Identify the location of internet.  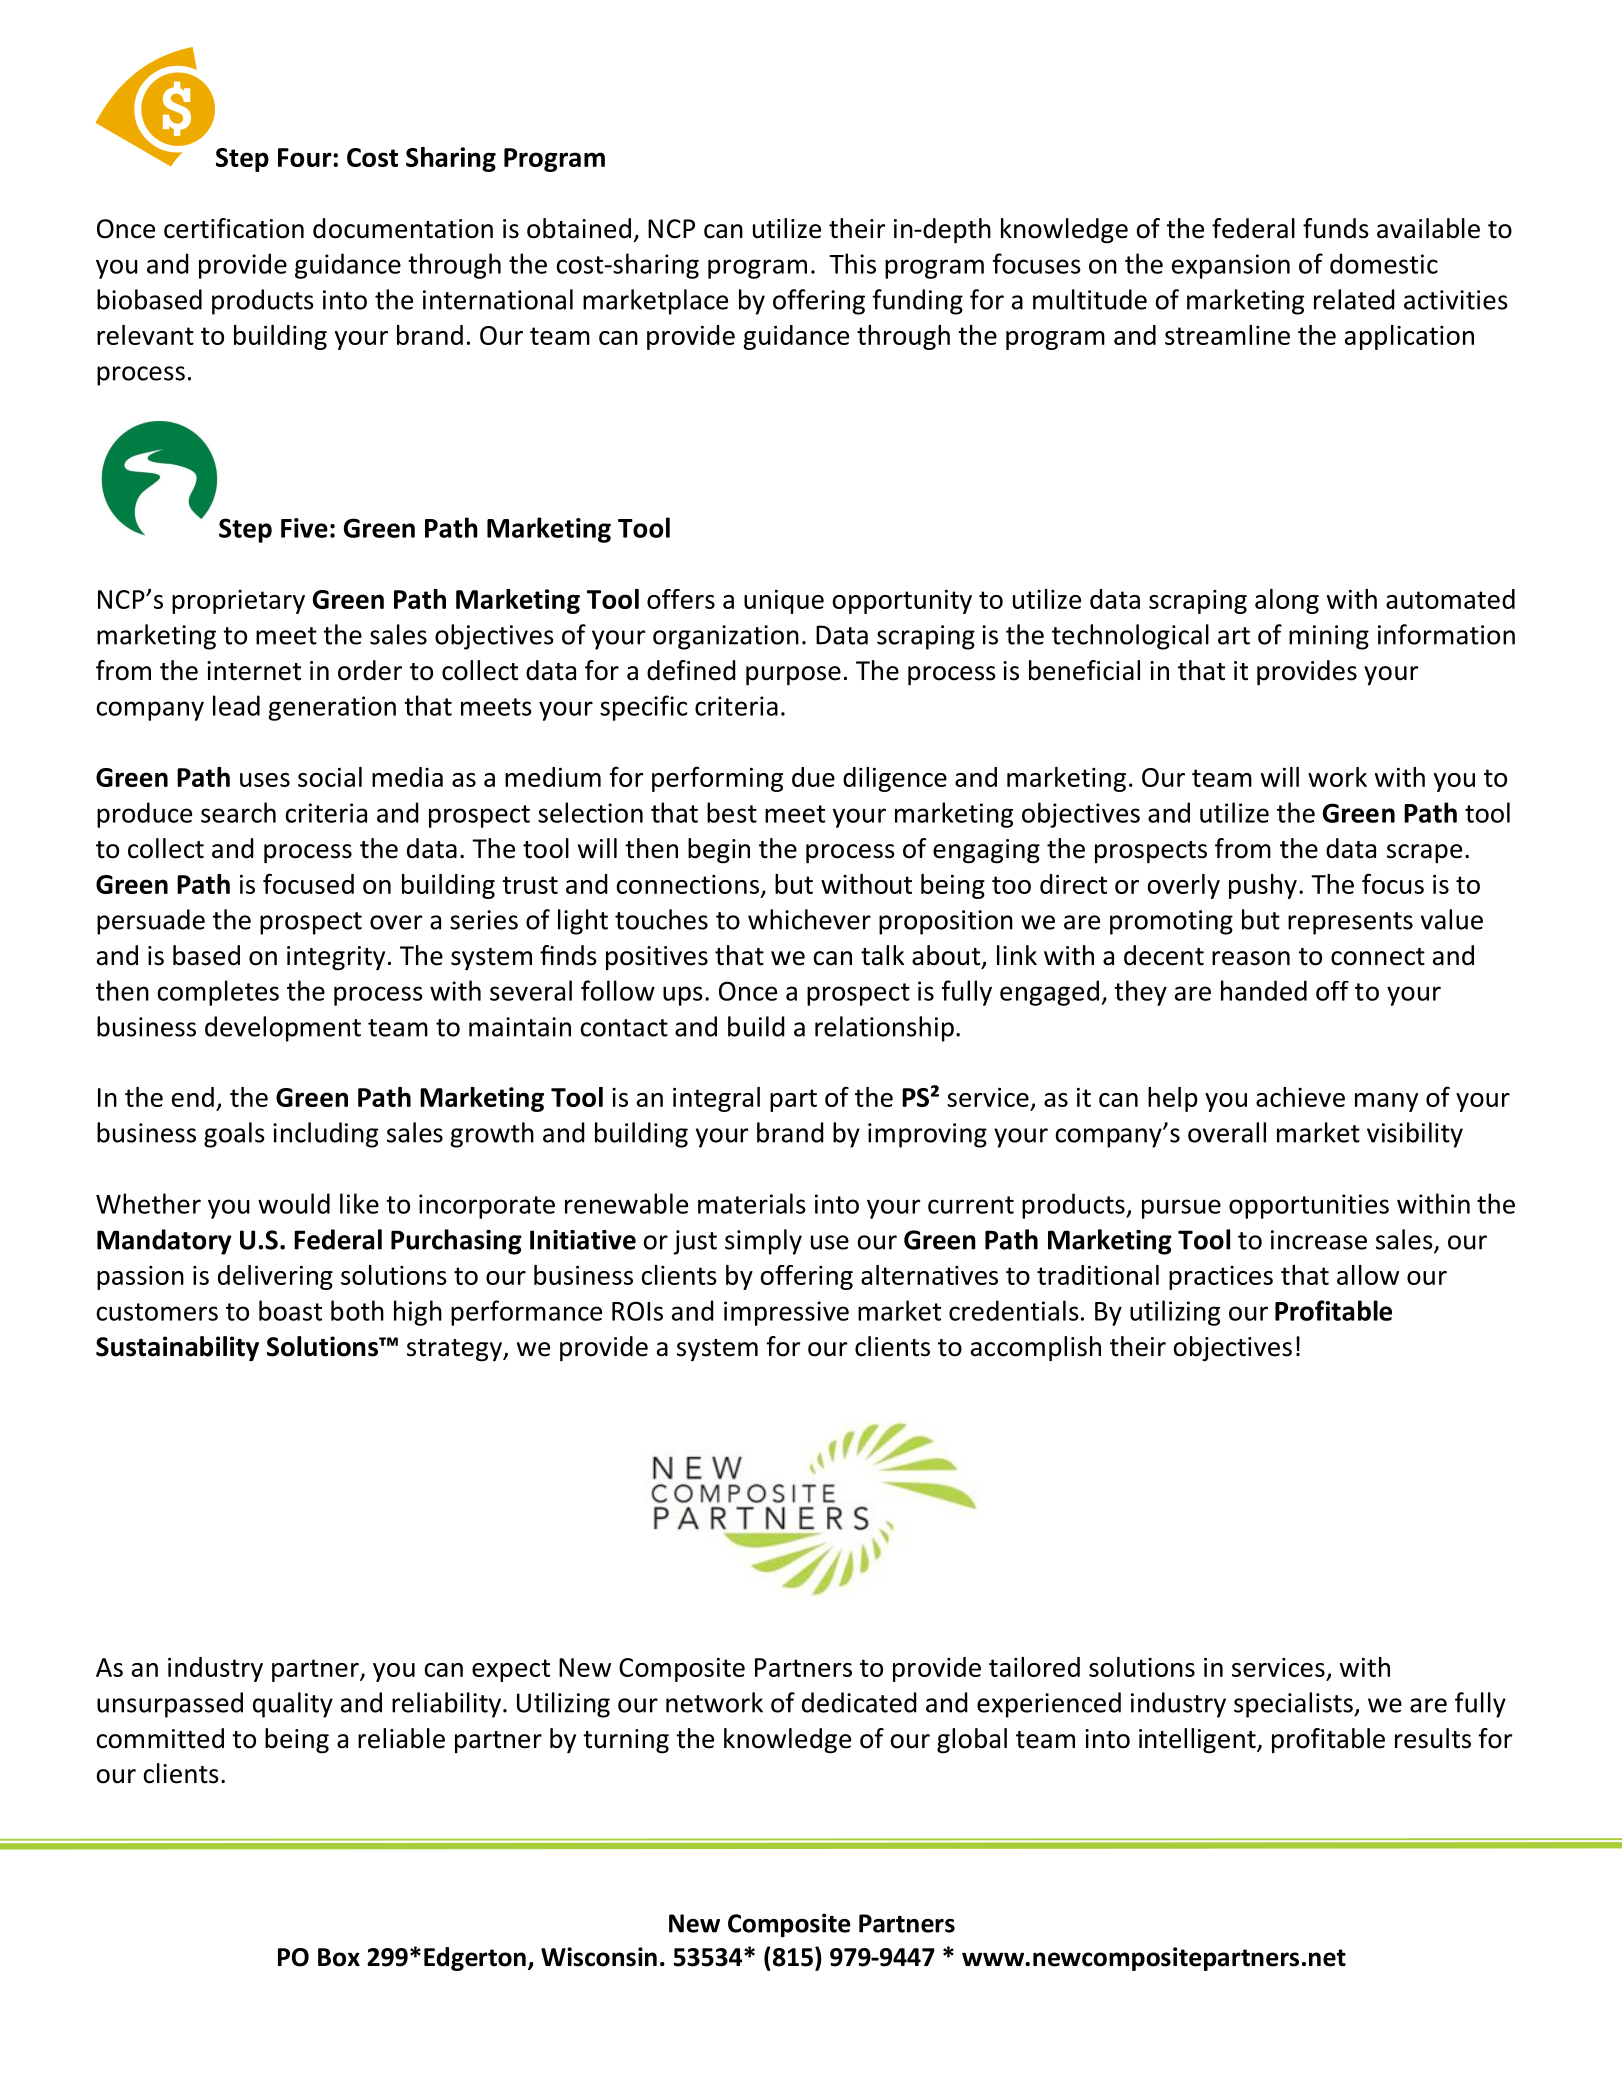
(254, 671).
